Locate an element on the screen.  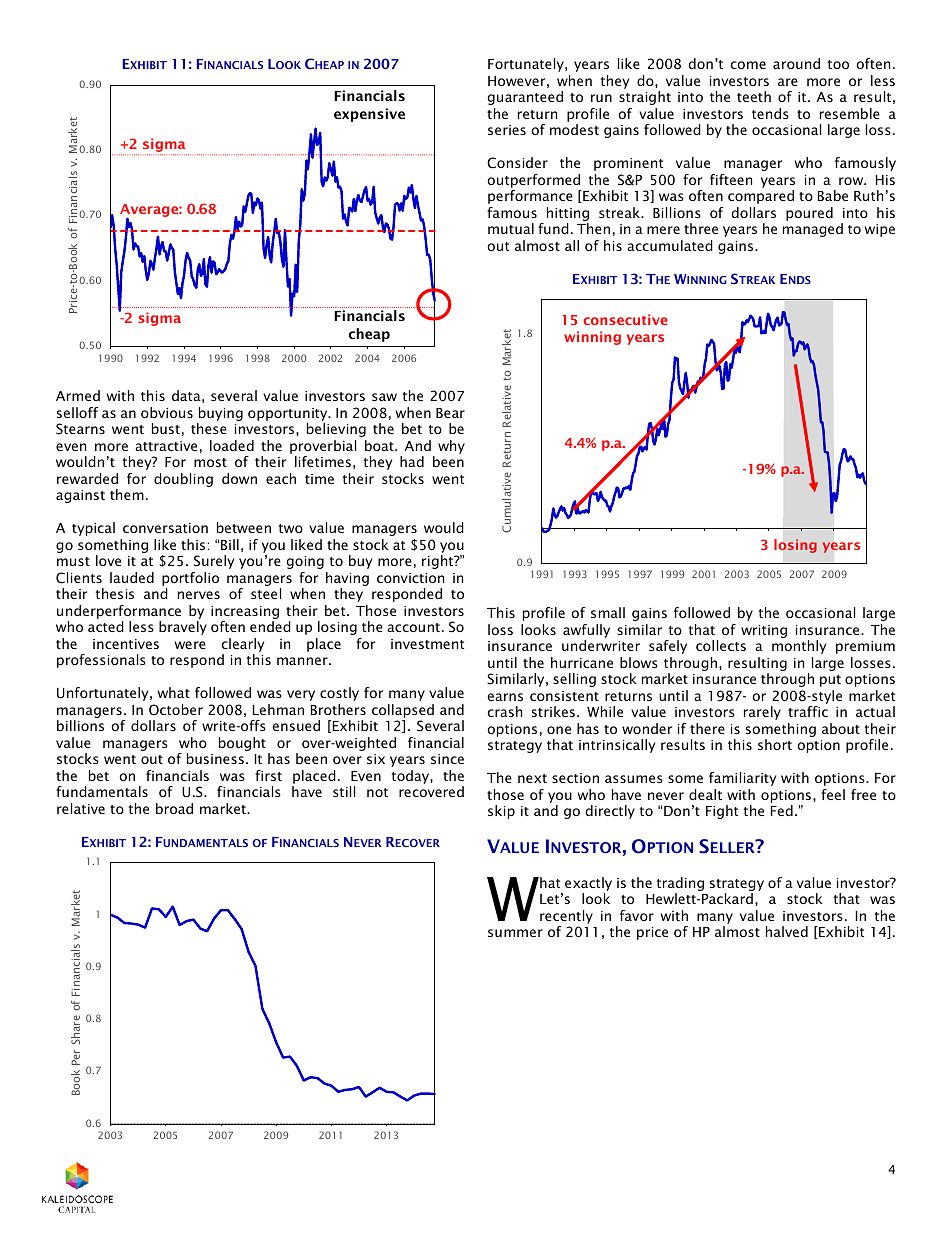
bravely is located at coordinates (183, 628).
